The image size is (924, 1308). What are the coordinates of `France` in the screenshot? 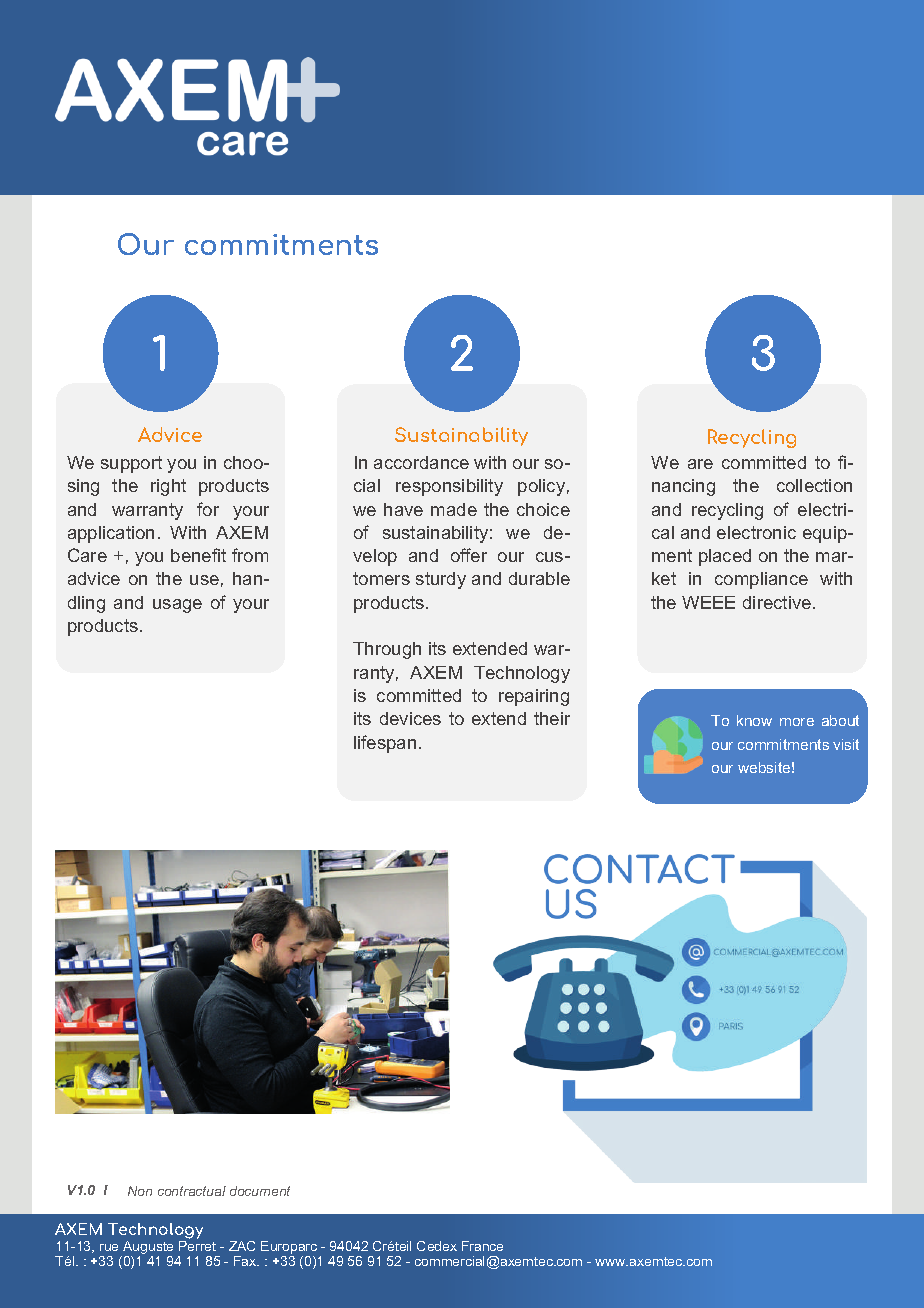 It's located at (482, 1246).
